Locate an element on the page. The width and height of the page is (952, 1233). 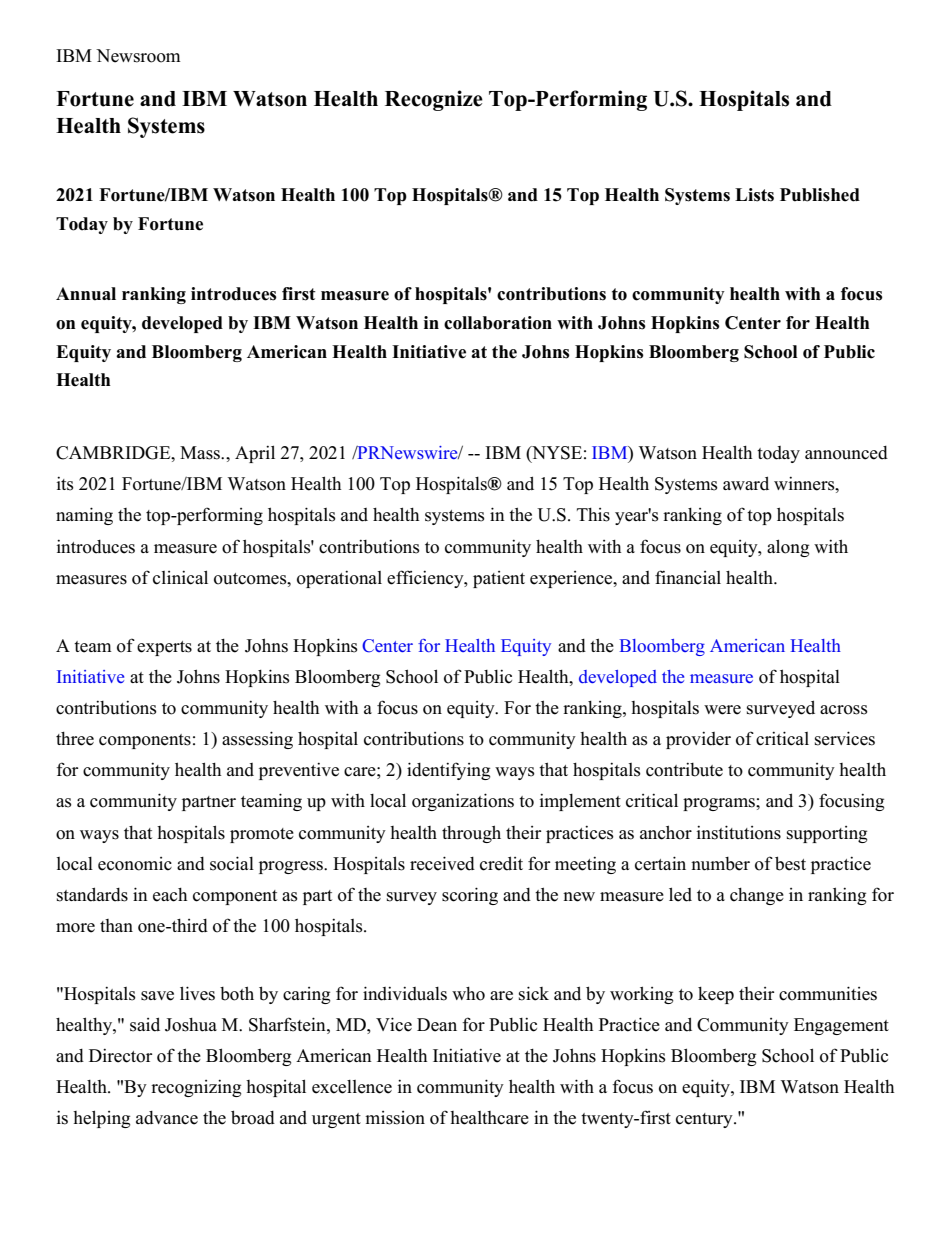
award is located at coordinates (746, 483).
